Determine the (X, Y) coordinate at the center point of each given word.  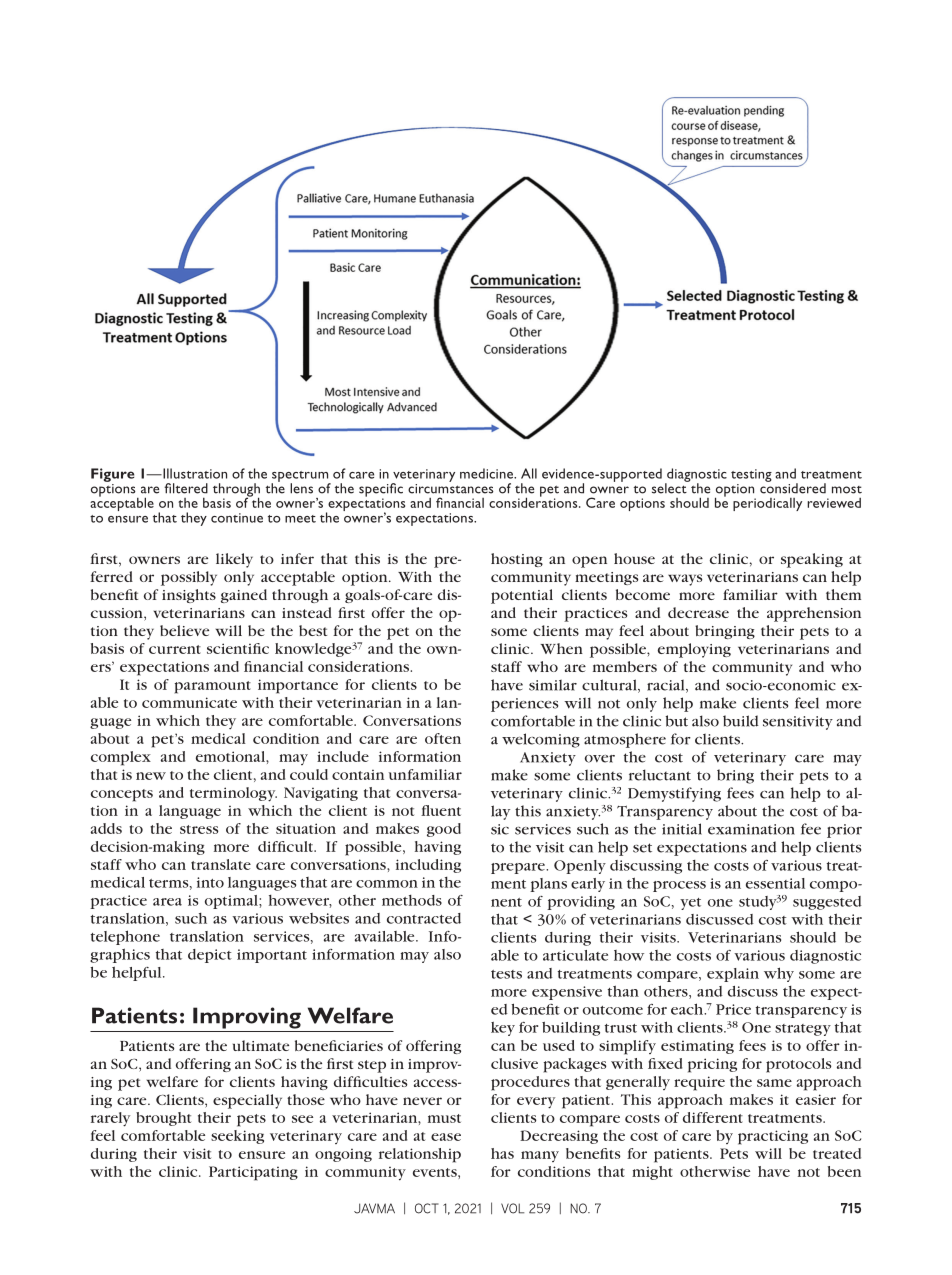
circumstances (451, 487)
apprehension (814, 614)
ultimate (261, 1045)
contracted (424, 918)
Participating (253, 1173)
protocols (798, 1065)
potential (522, 596)
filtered (186, 488)
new (151, 776)
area (167, 902)
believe (184, 630)
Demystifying (674, 794)
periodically (767, 504)
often (443, 738)
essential (775, 883)
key (503, 1029)
